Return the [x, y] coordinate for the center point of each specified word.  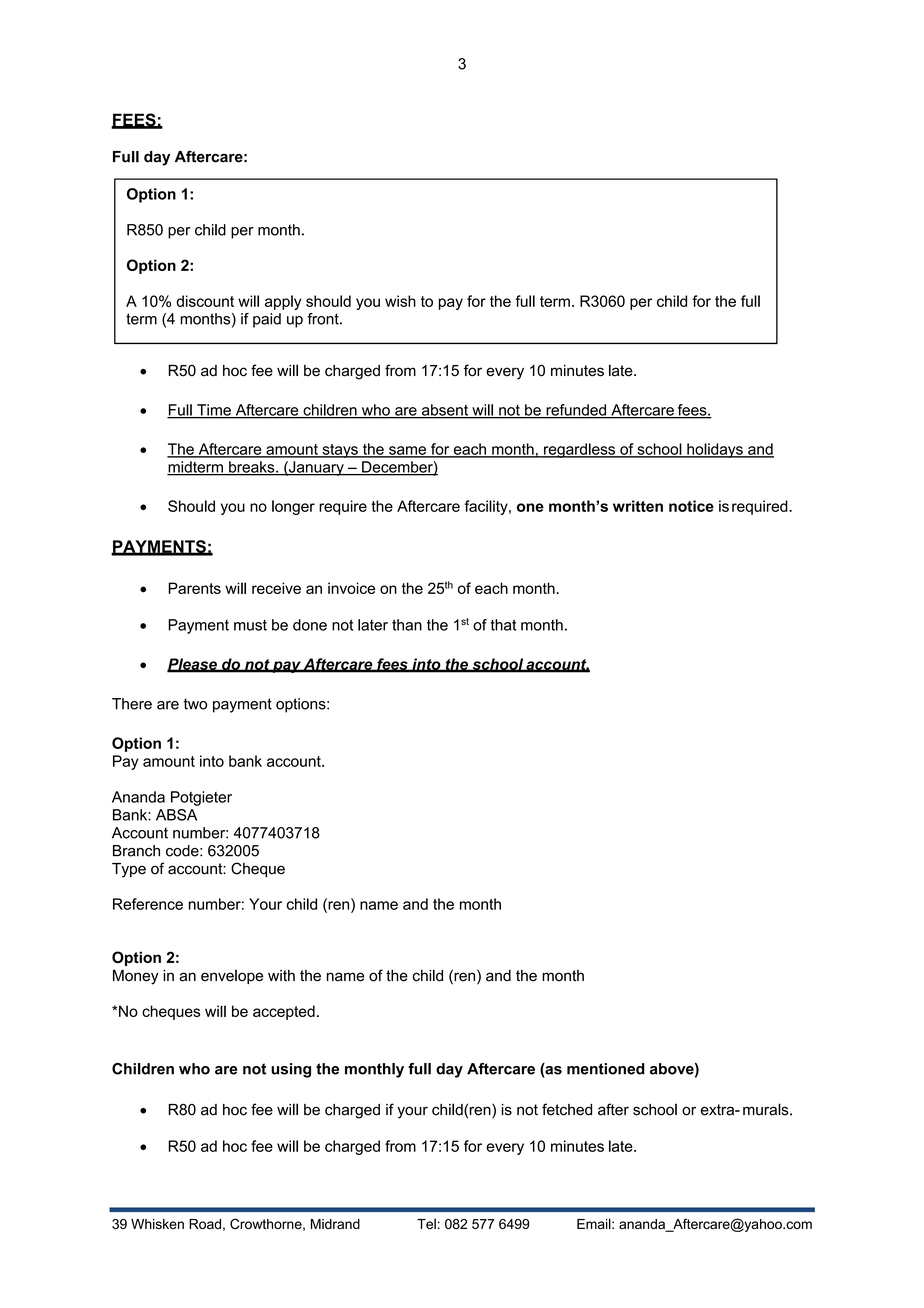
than [407, 625]
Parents [194, 588]
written [638, 506]
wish [400, 301]
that [503, 625]
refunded [576, 411]
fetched [567, 1109]
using [291, 1070]
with [281, 975]
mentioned [606, 1069]
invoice [351, 588]
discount [205, 301]
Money [136, 977]
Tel [426, 1223]
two [195, 704]
